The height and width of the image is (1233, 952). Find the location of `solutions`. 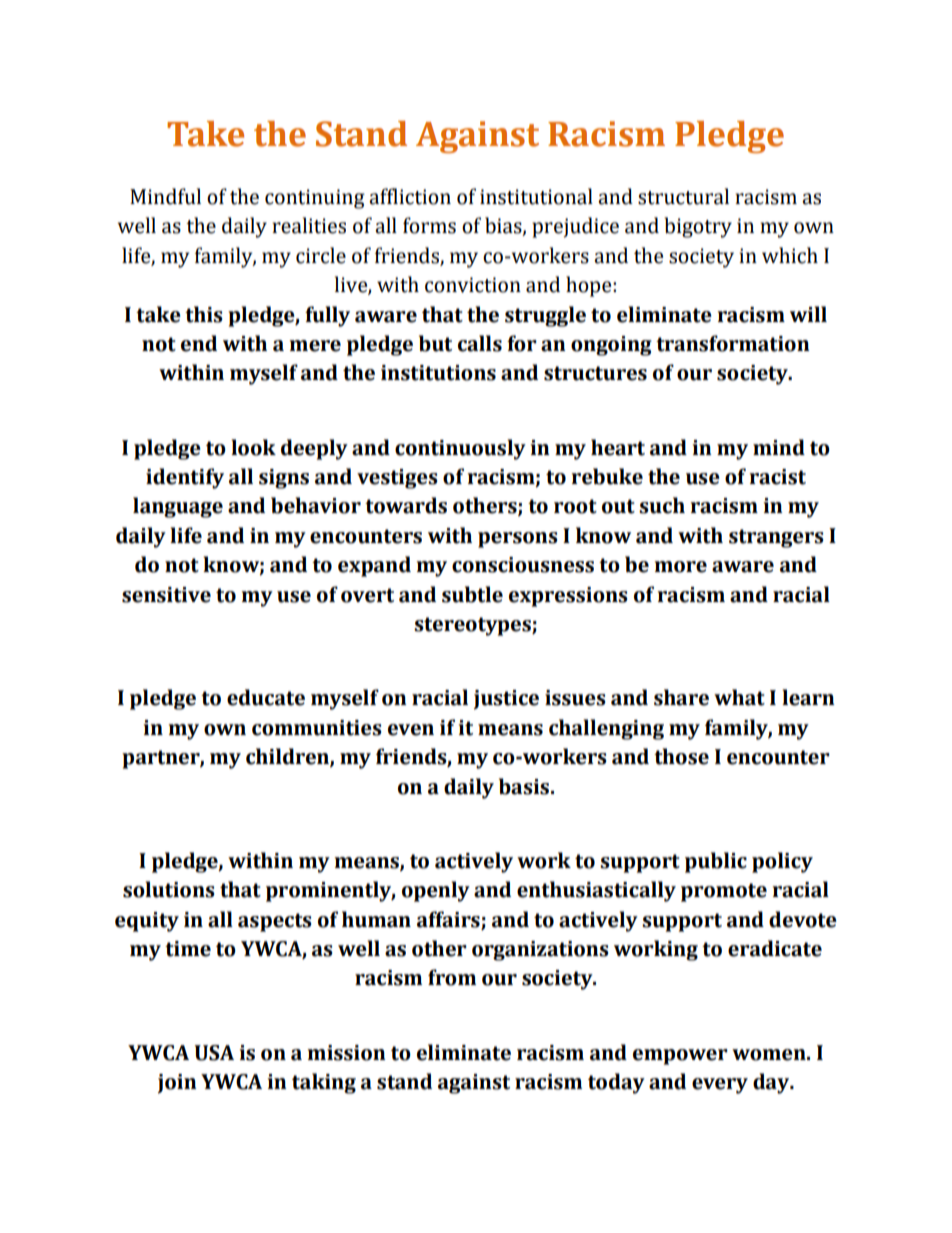

solutions is located at coordinates (169, 889).
